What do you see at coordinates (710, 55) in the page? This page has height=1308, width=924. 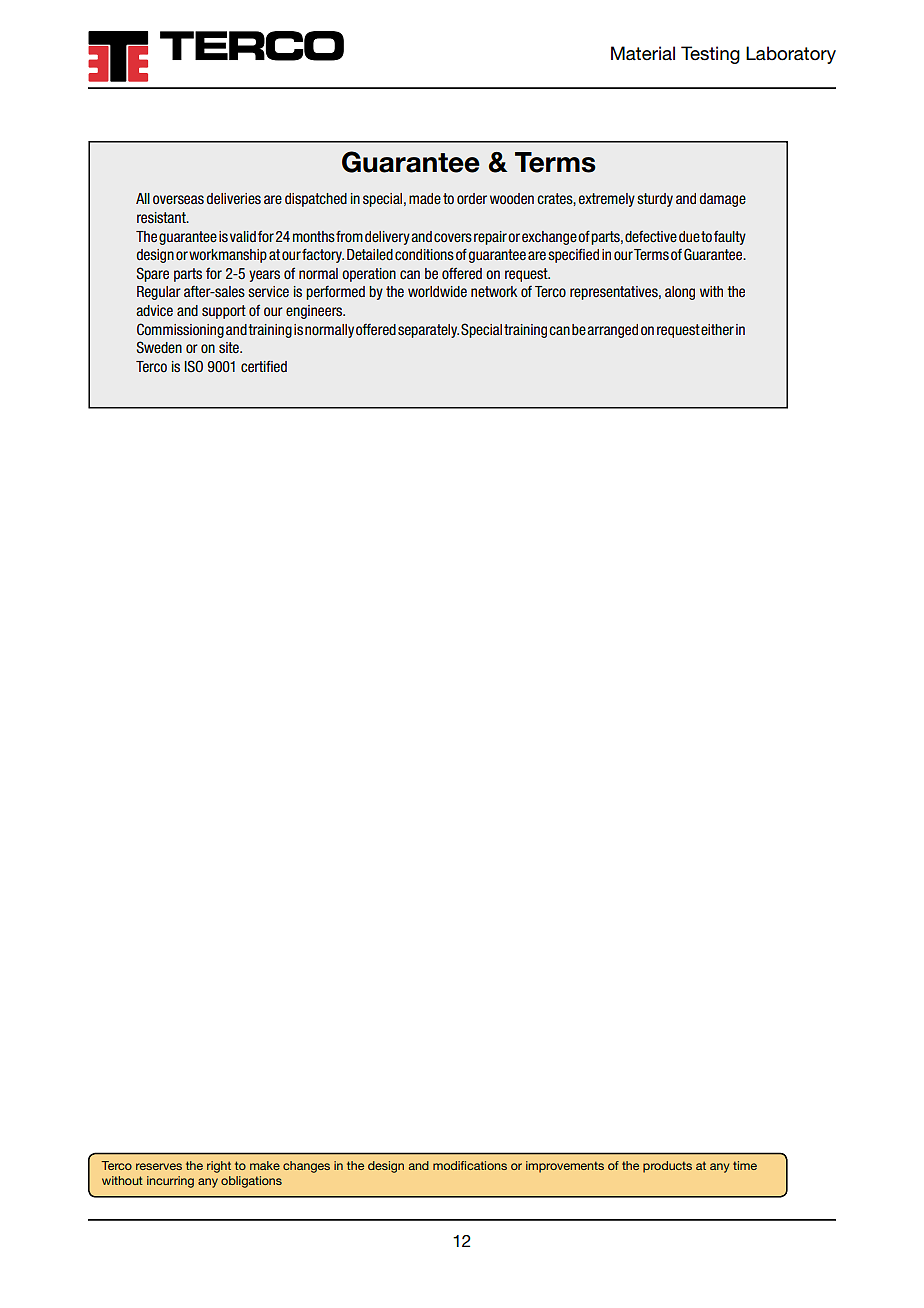 I see `Testing` at bounding box center [710, 55].
